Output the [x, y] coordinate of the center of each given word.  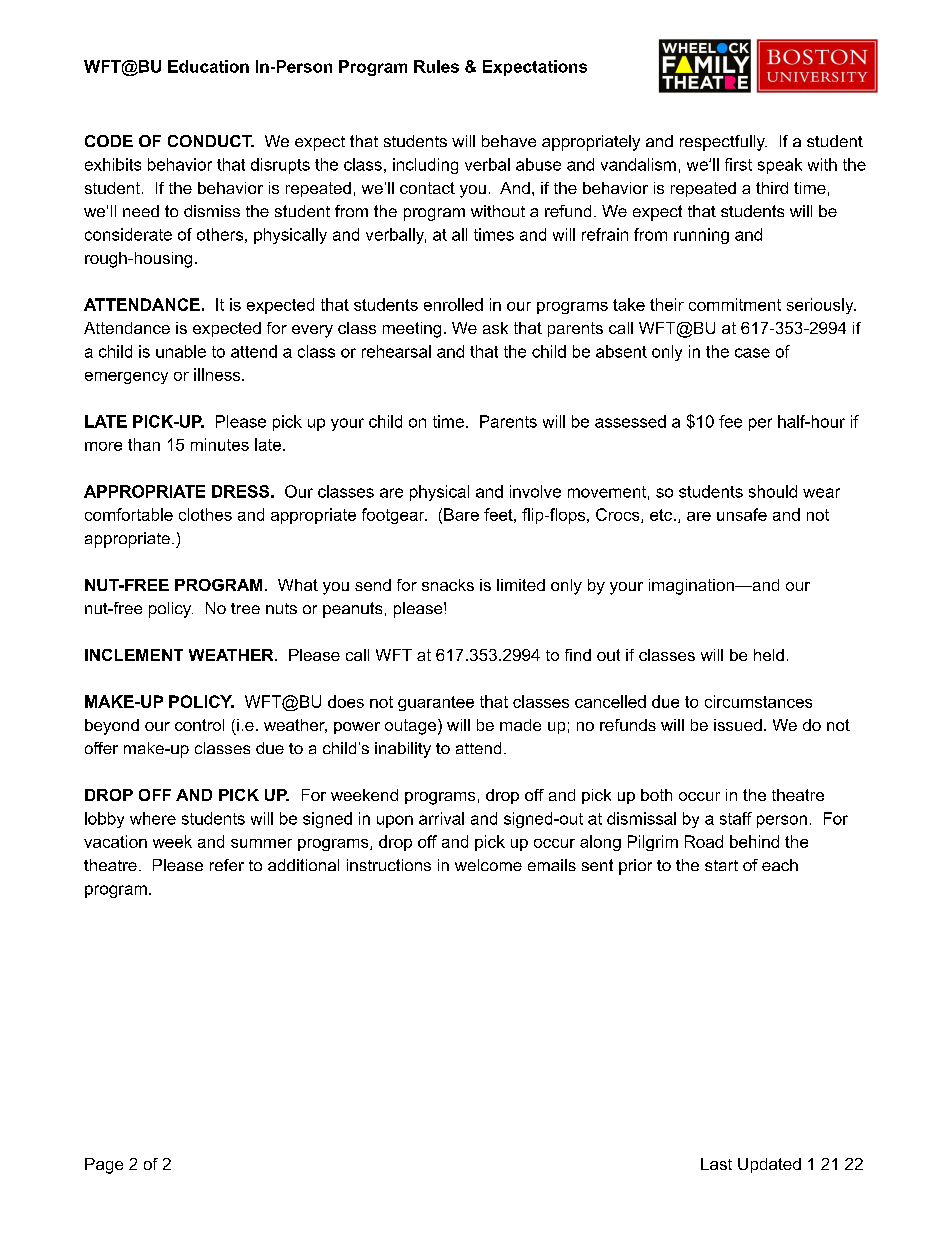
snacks [448, 585]
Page [104, 1166]
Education [208, 66]
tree [245, 608]
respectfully [723, 143]
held [769, 655]
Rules [436, 66]
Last [716, 1164]
